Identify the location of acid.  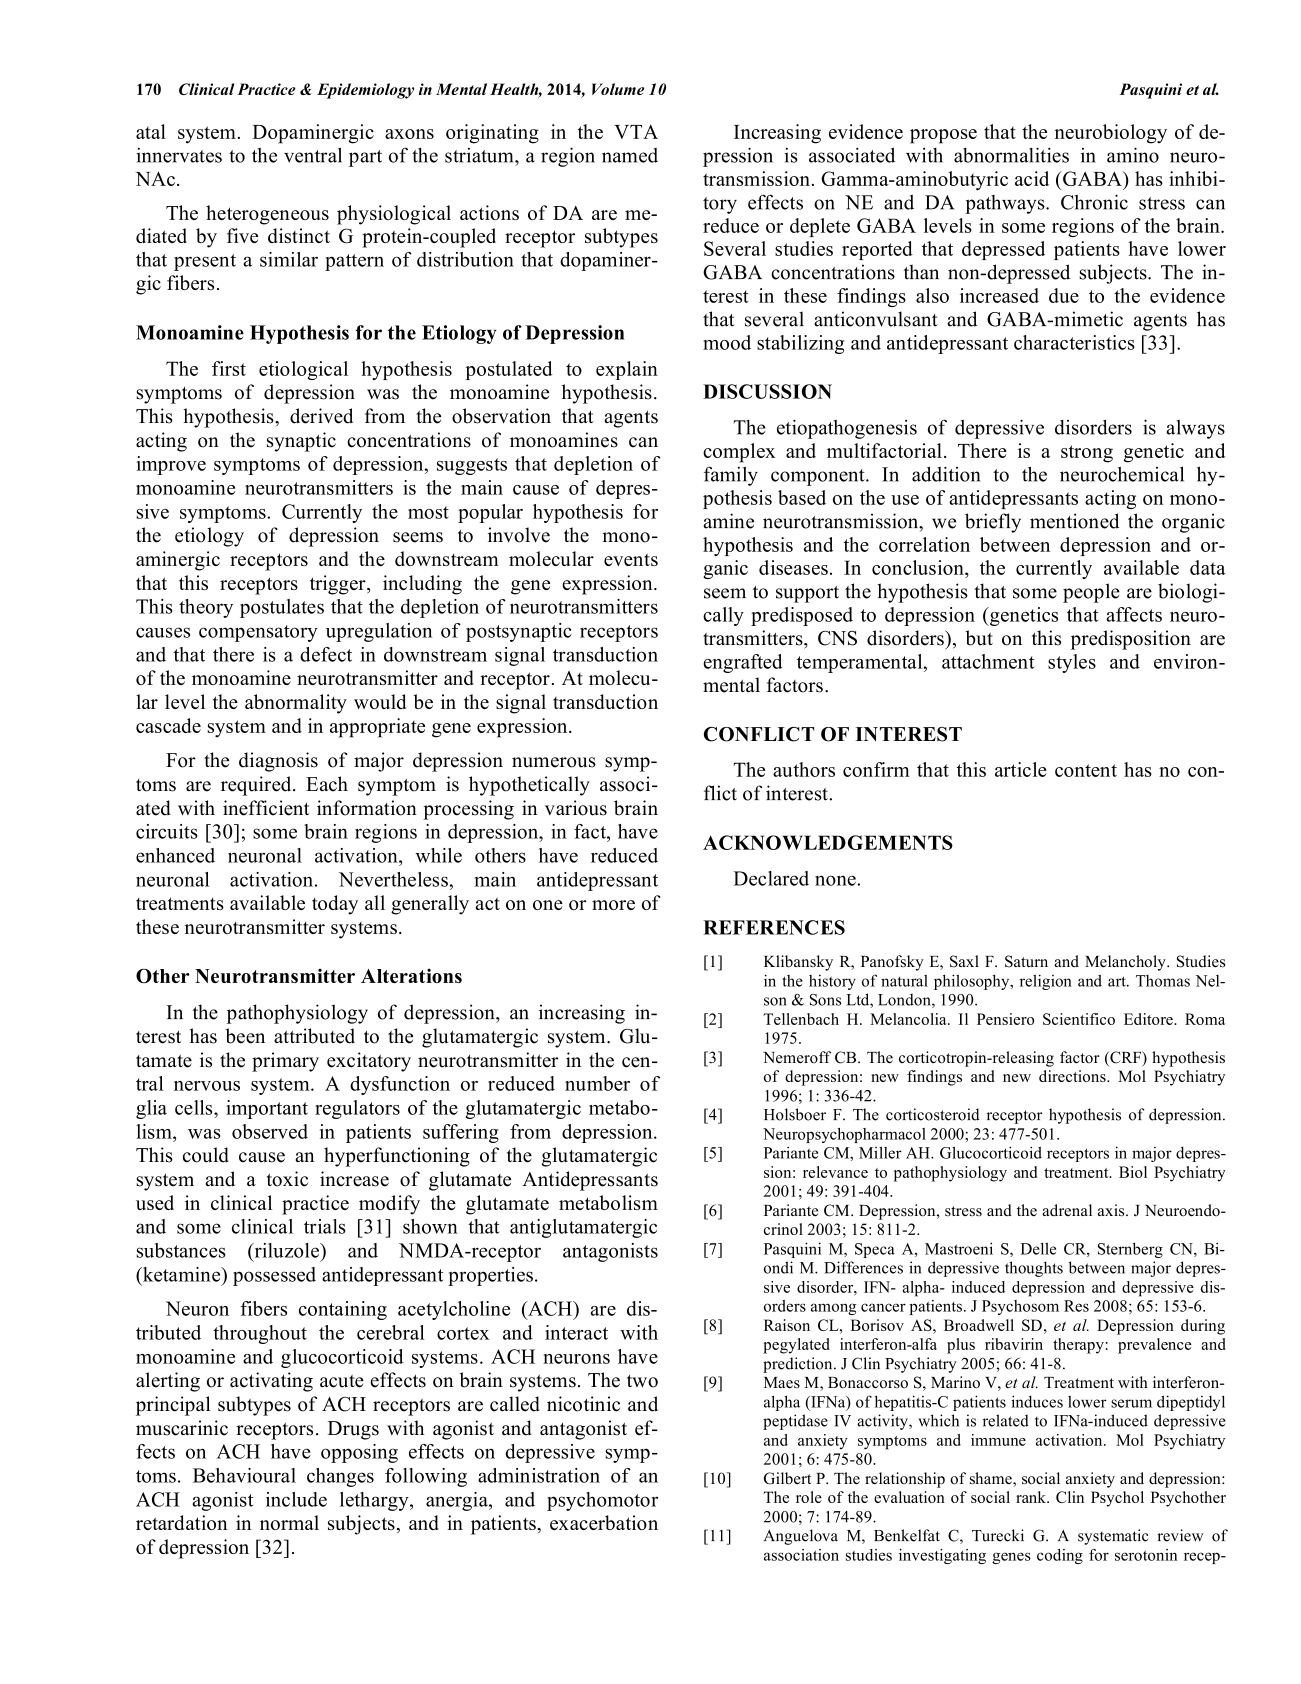
(1032, 178).
